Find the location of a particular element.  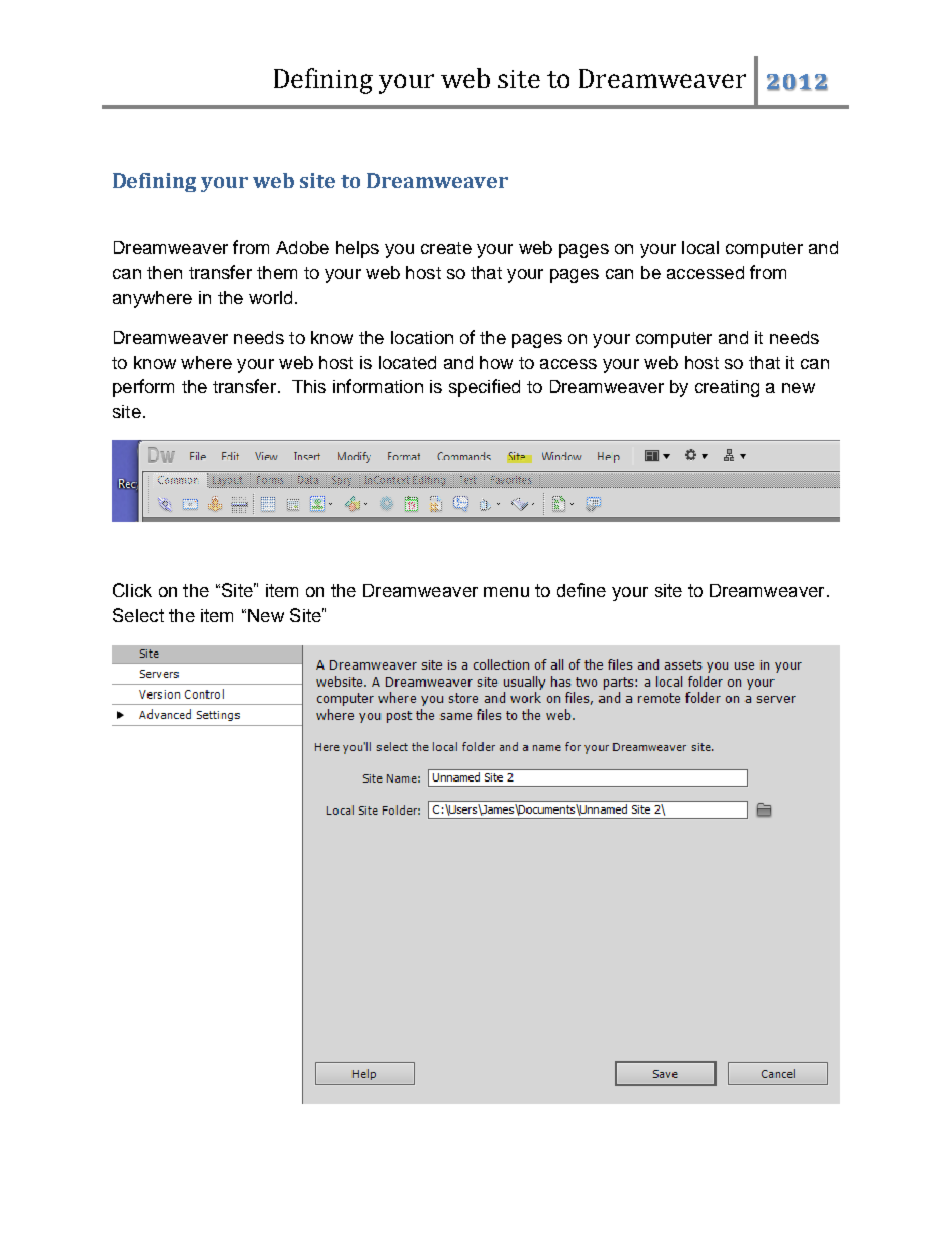

create is located at coordinates (446, 248).
